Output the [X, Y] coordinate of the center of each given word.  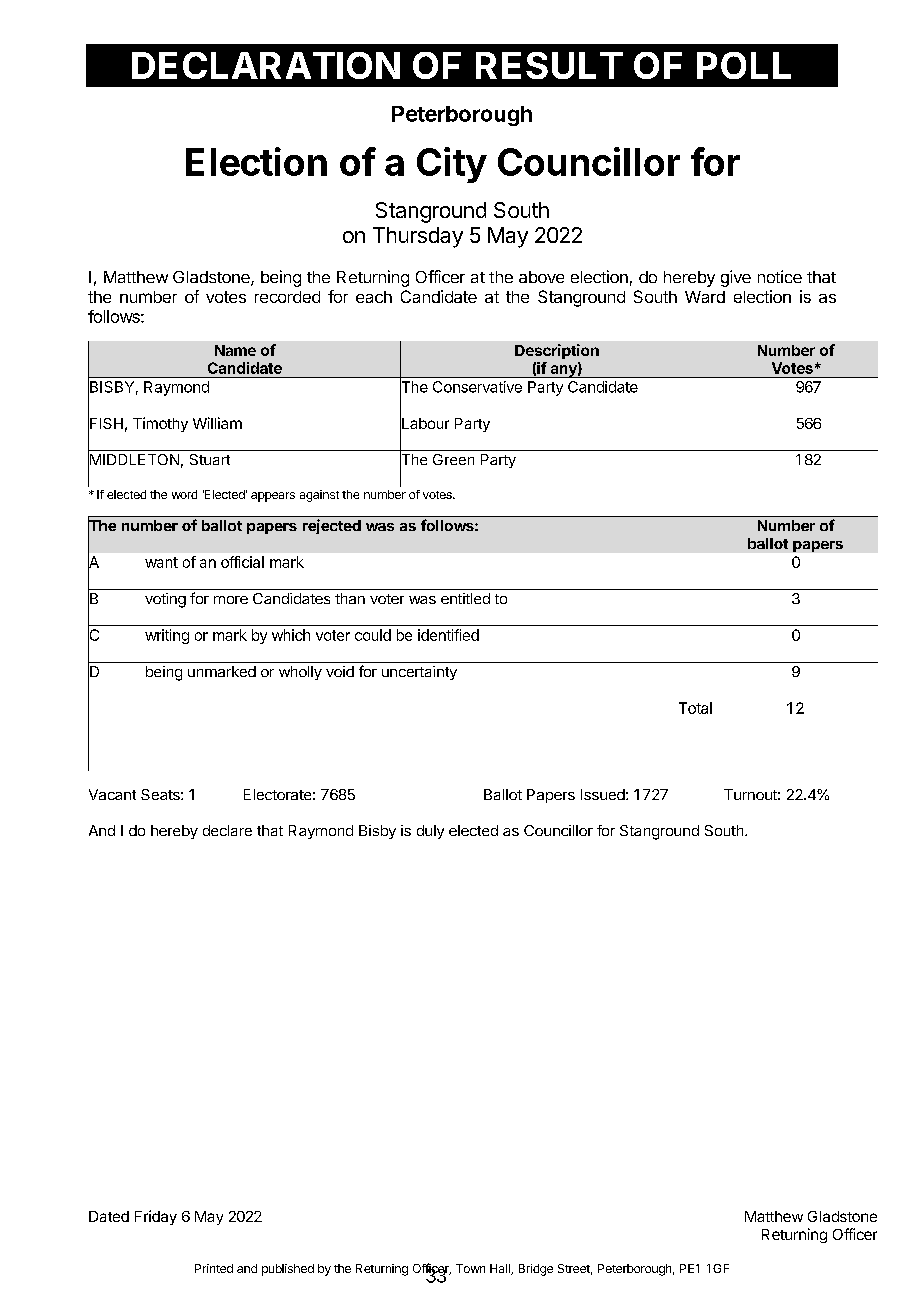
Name [235, 350]
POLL [744, 65]
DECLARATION [266, 65]
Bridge [536, 1270]
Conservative [477, 387]
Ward [705, 297]
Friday [156, 1217]
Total [695, 708]
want [161, 562]
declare [227, 830]
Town [470, 1268]
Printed [214, 1268]
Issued [603, 794]
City [452, 165]
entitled [465, 598]
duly [430, 832]
